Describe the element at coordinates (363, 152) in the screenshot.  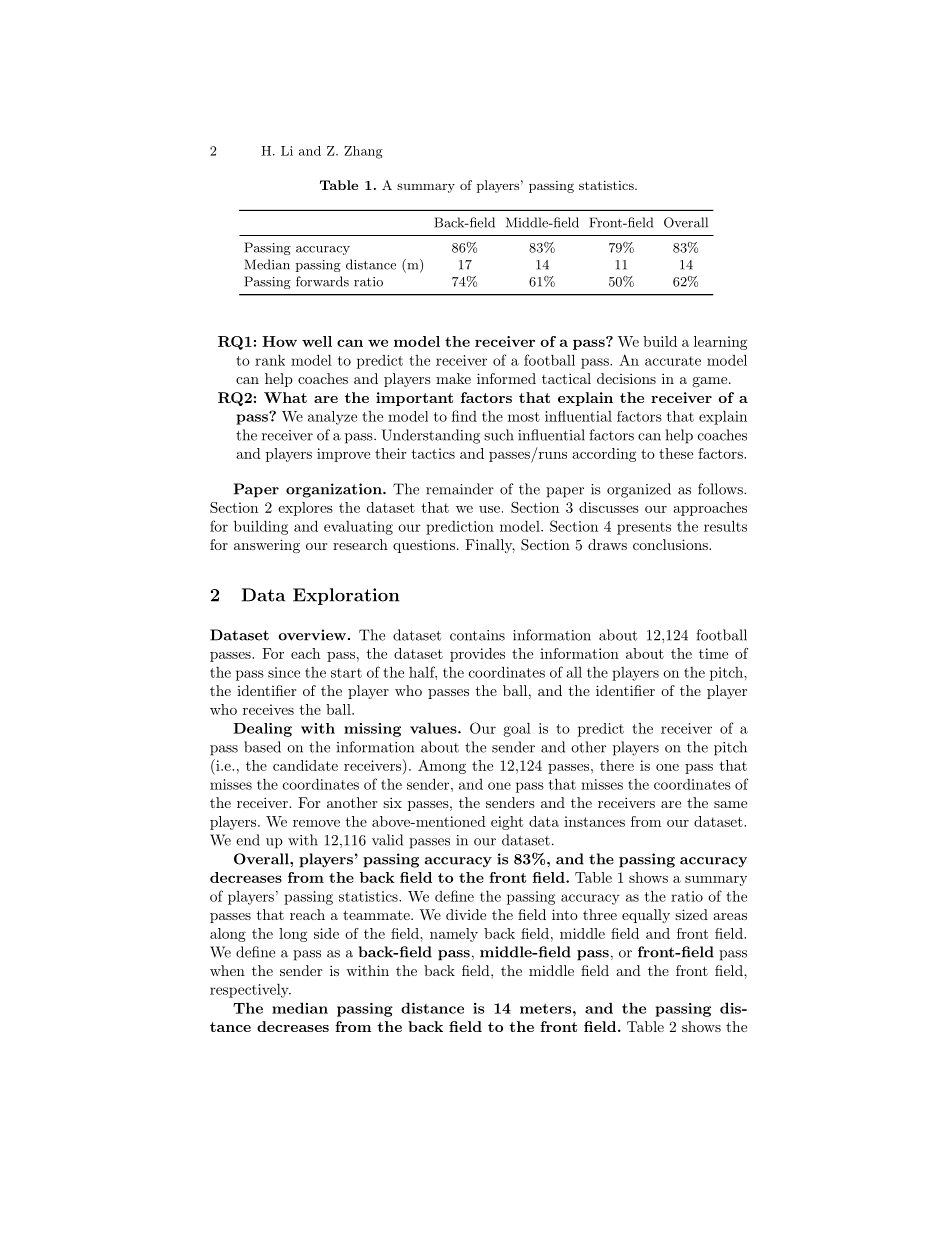
I see `Zhang` at that location.
